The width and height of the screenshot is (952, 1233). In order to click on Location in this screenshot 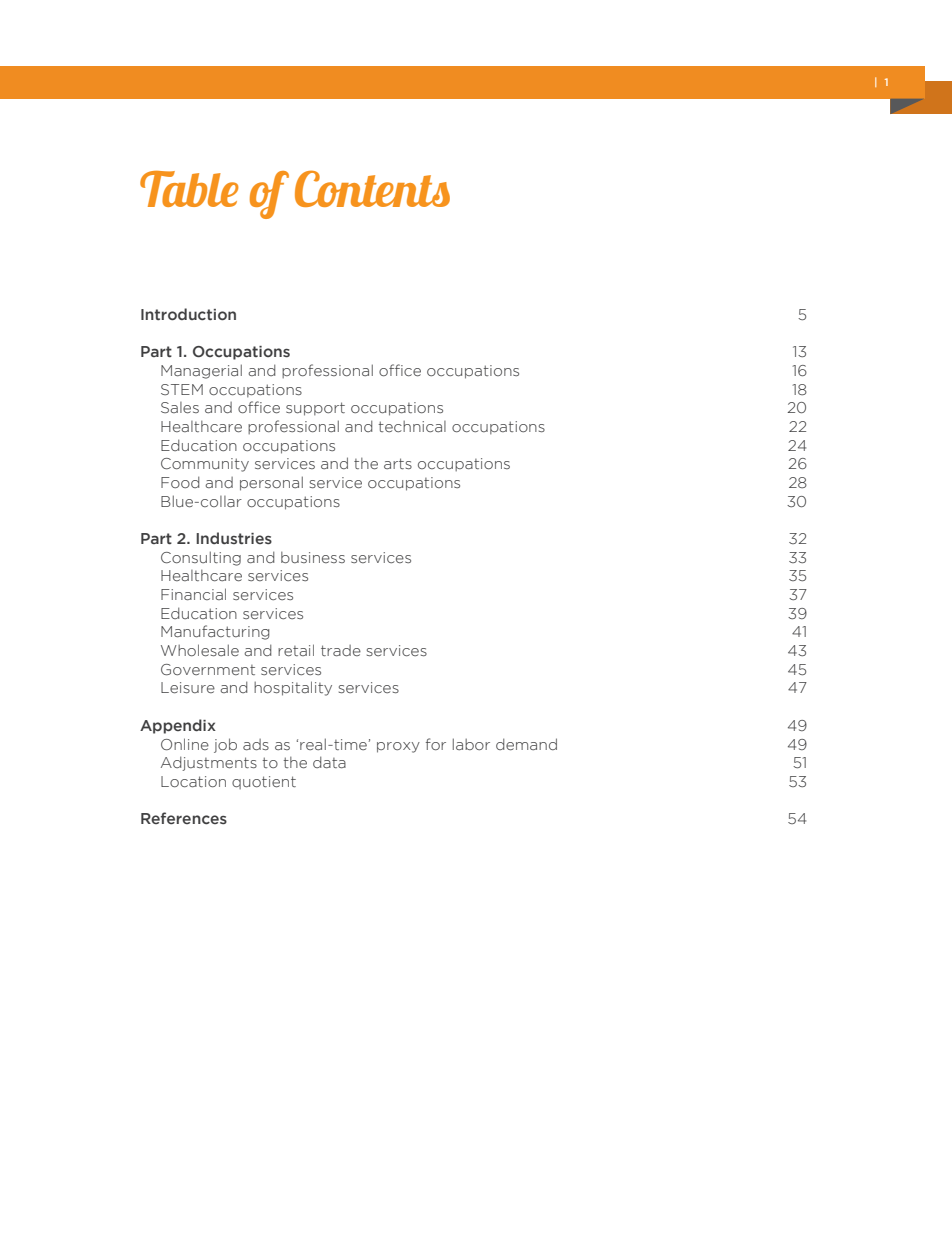, I will do `click(193, 781)`.
